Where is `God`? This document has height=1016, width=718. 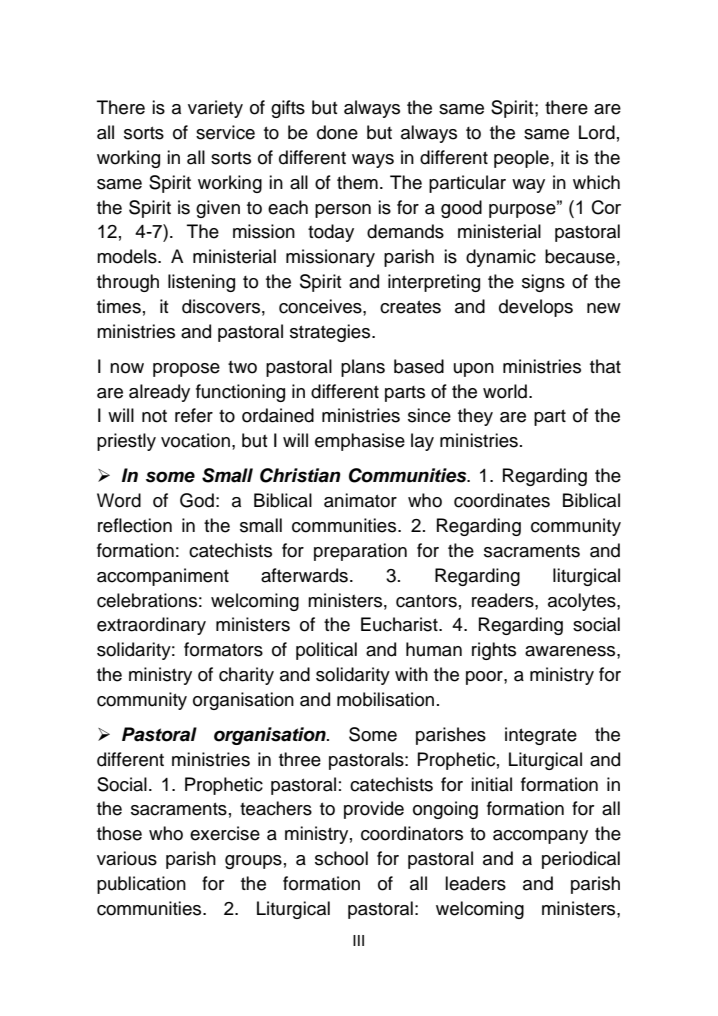
God is located at coordinates (197, 500).
